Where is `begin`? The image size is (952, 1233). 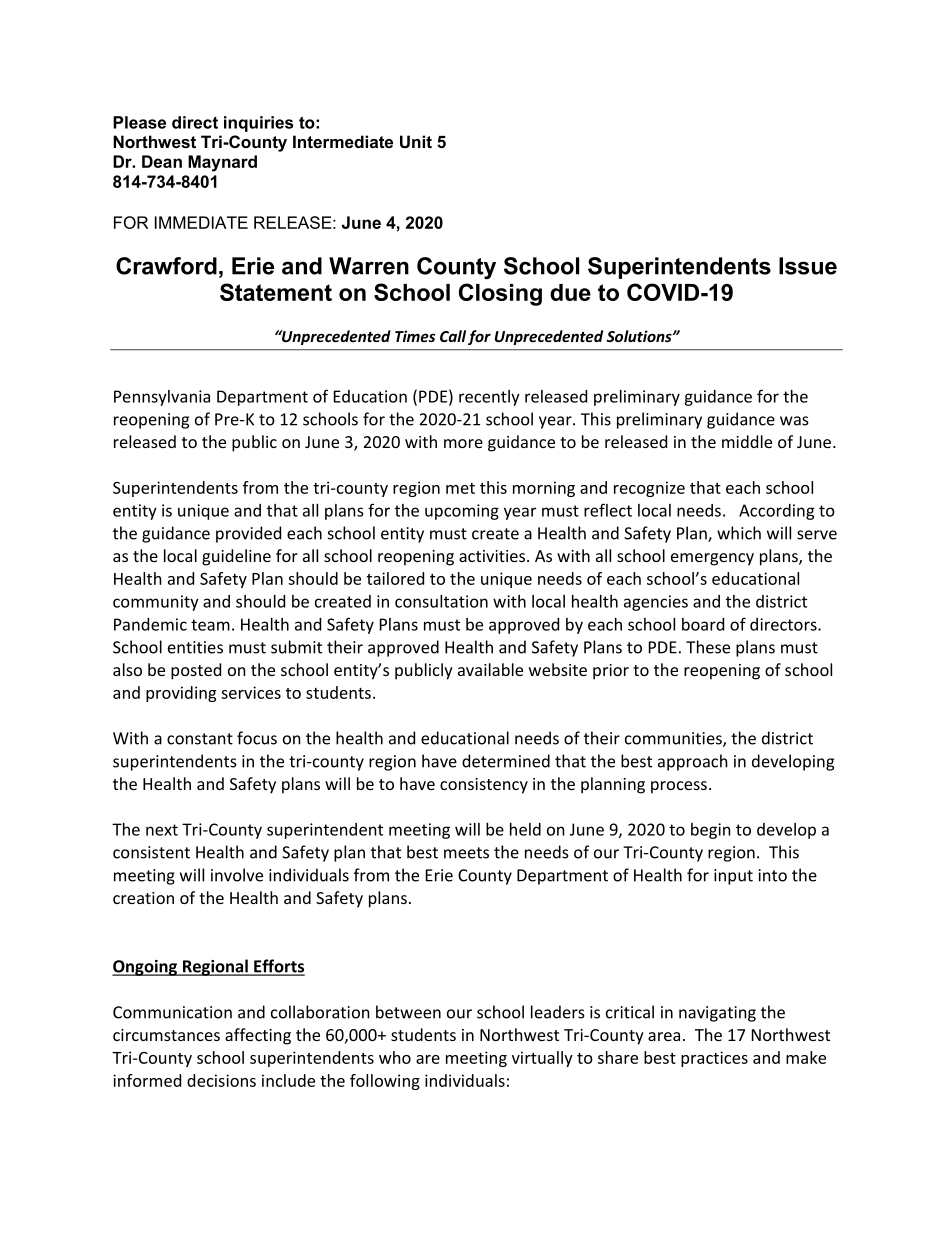
begin is located at coordinates (711, 831).
